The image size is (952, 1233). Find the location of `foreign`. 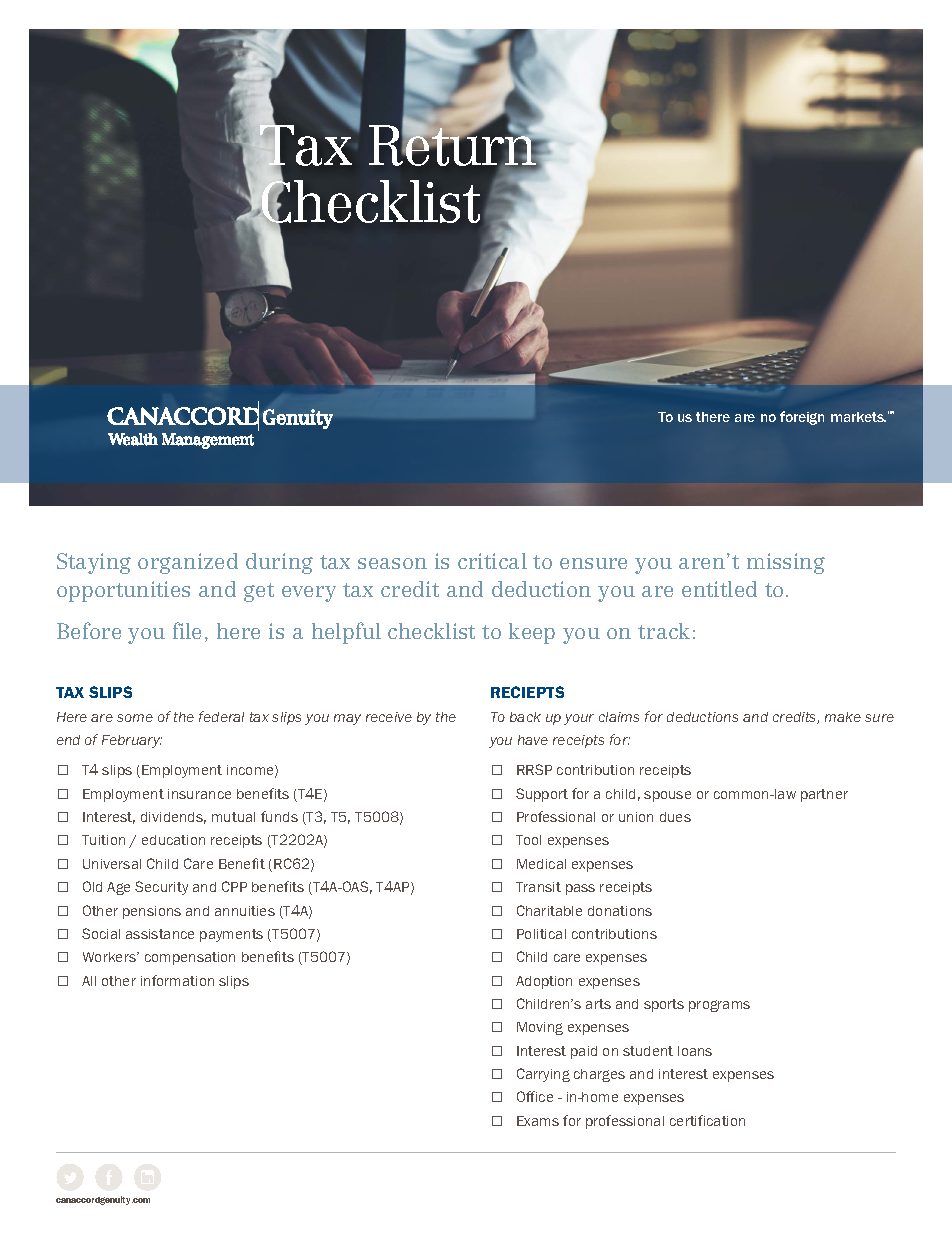

foreign is located at coordinates (802, 418).
